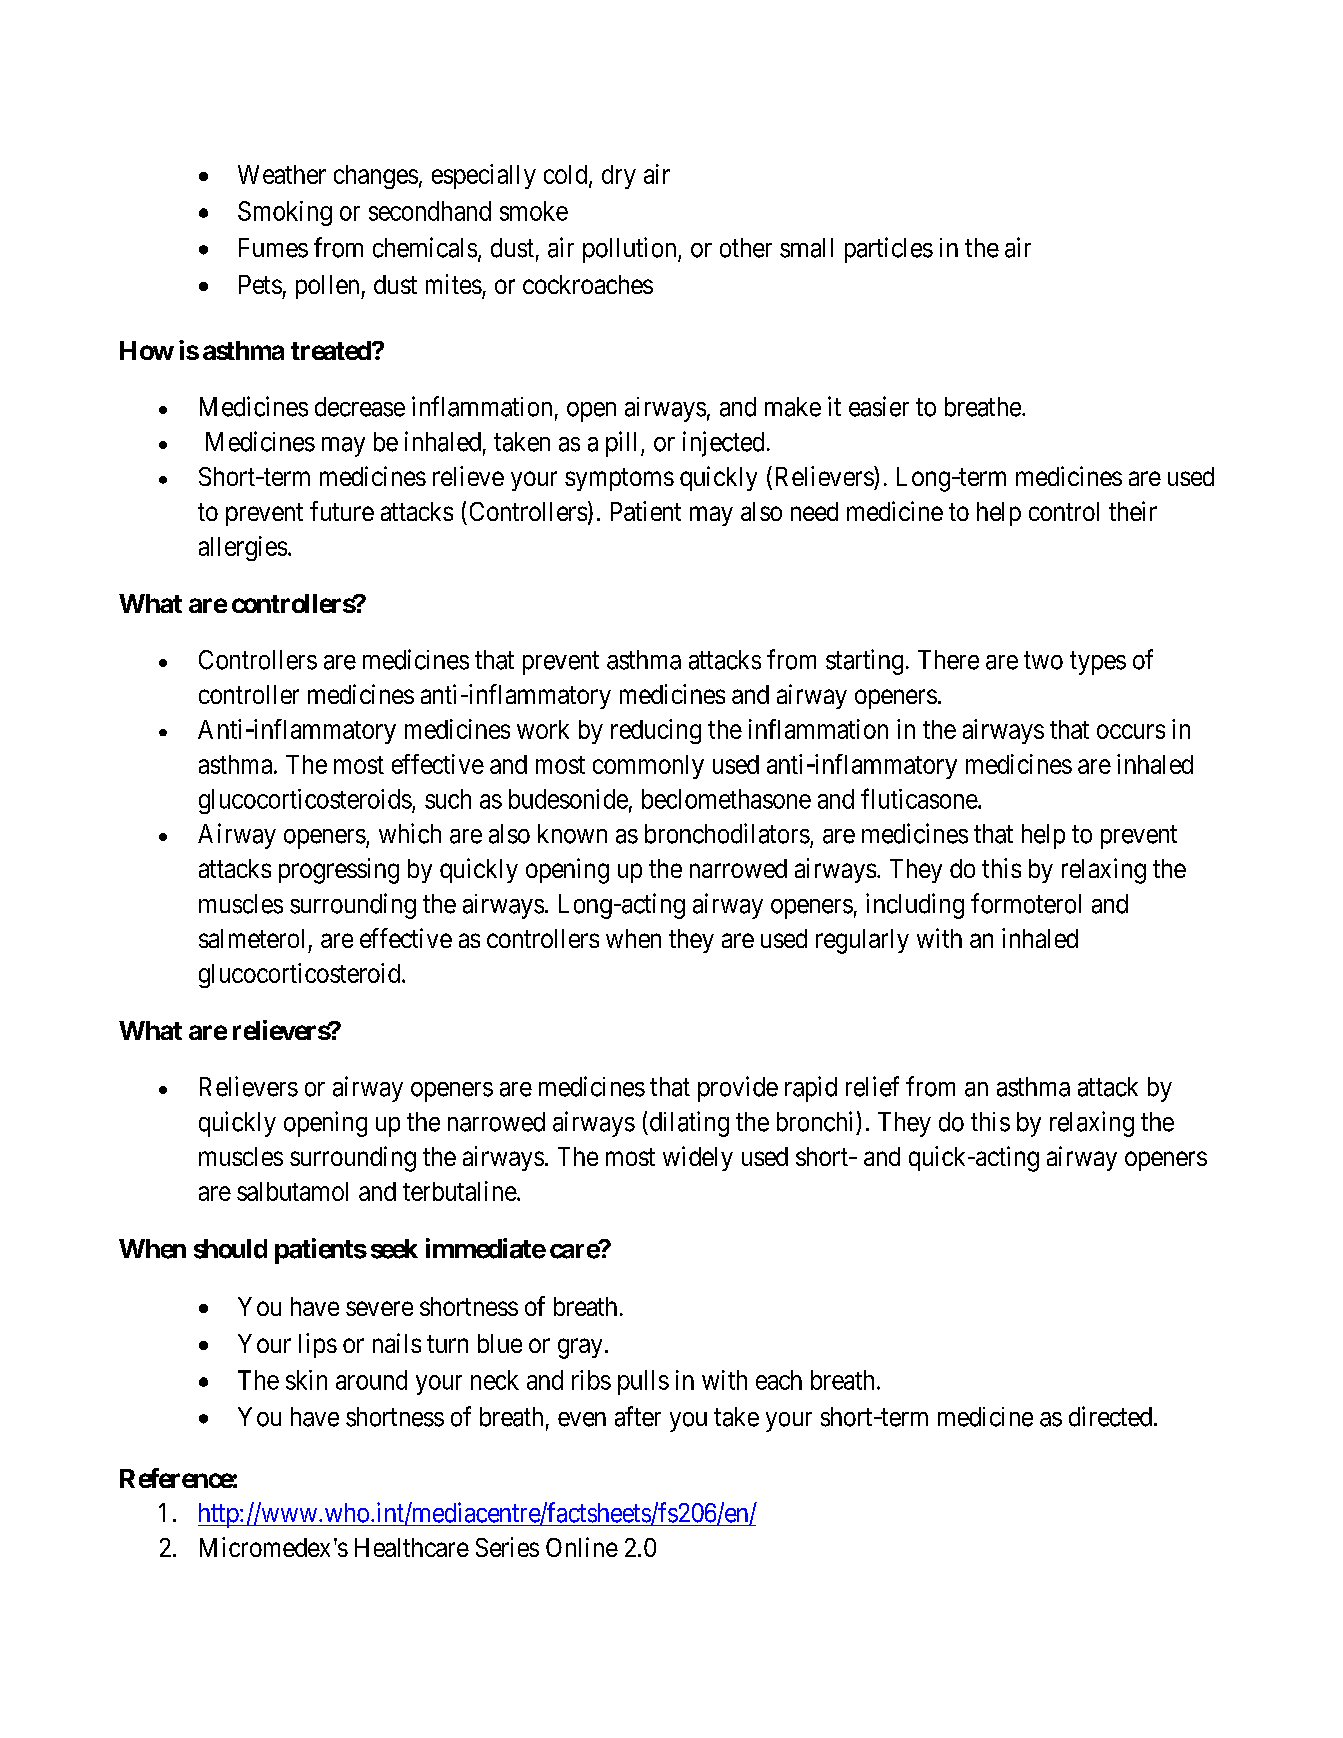  Describe the element at coordinates (394, 1249) in the image. I see `seek` at that location.
